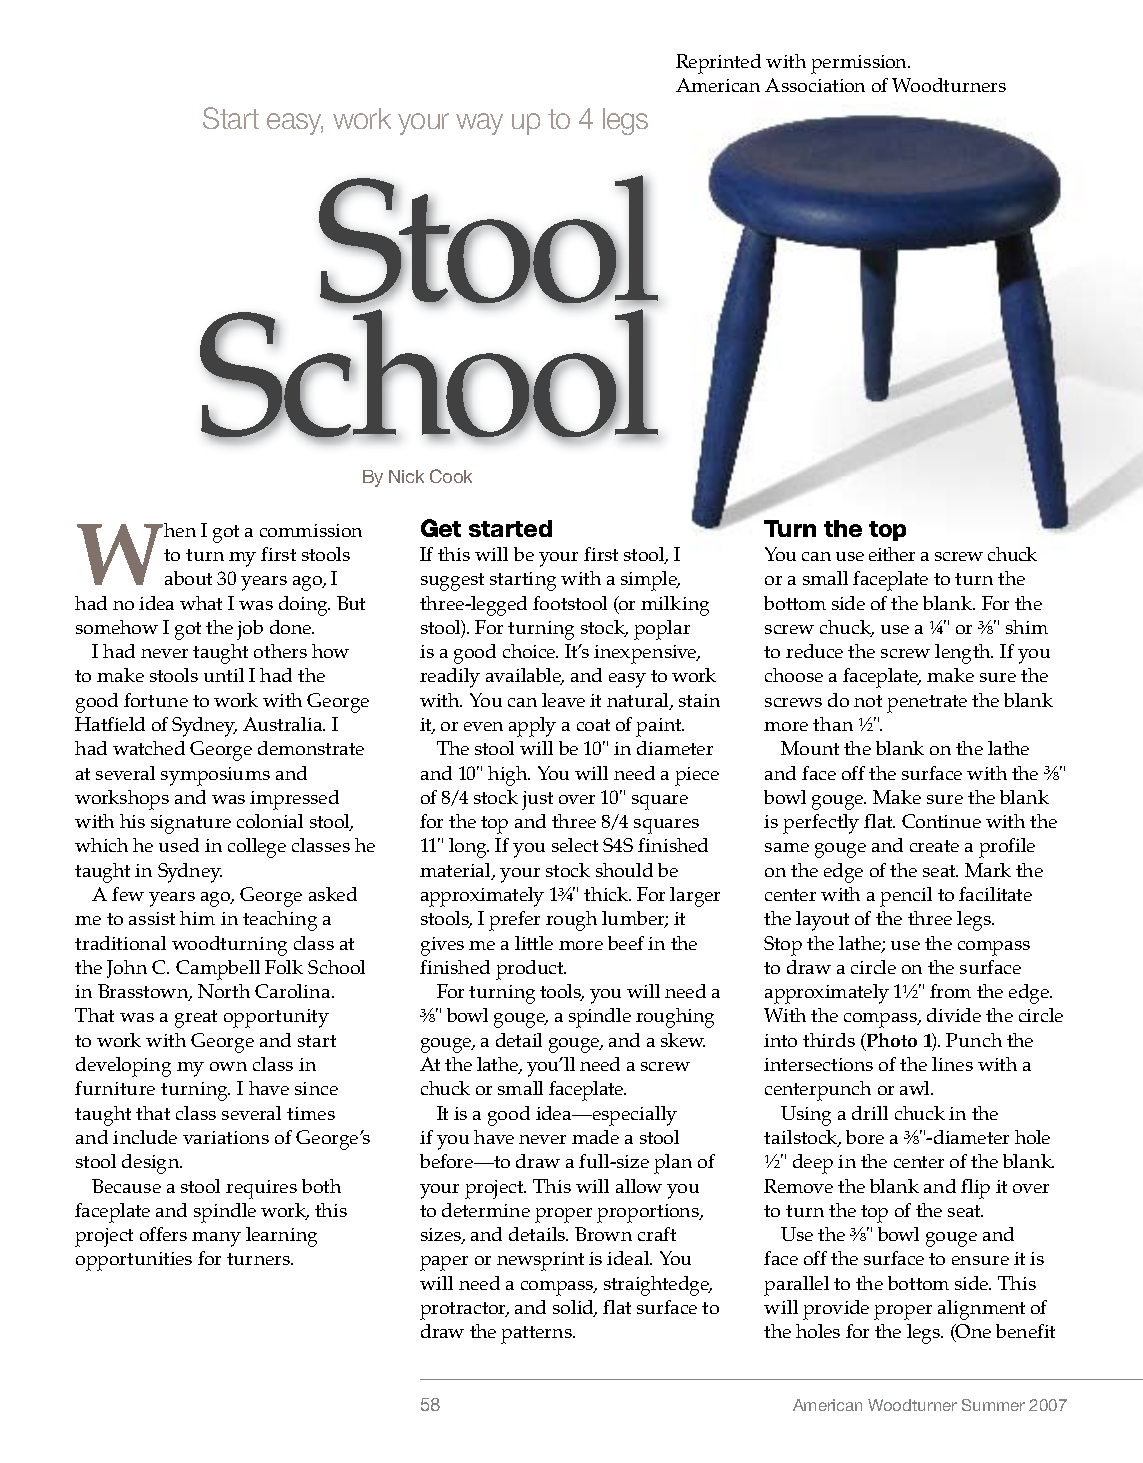  Describe the element at coordinates (718, 64) in the page. I see `Reprinted` at that location.
